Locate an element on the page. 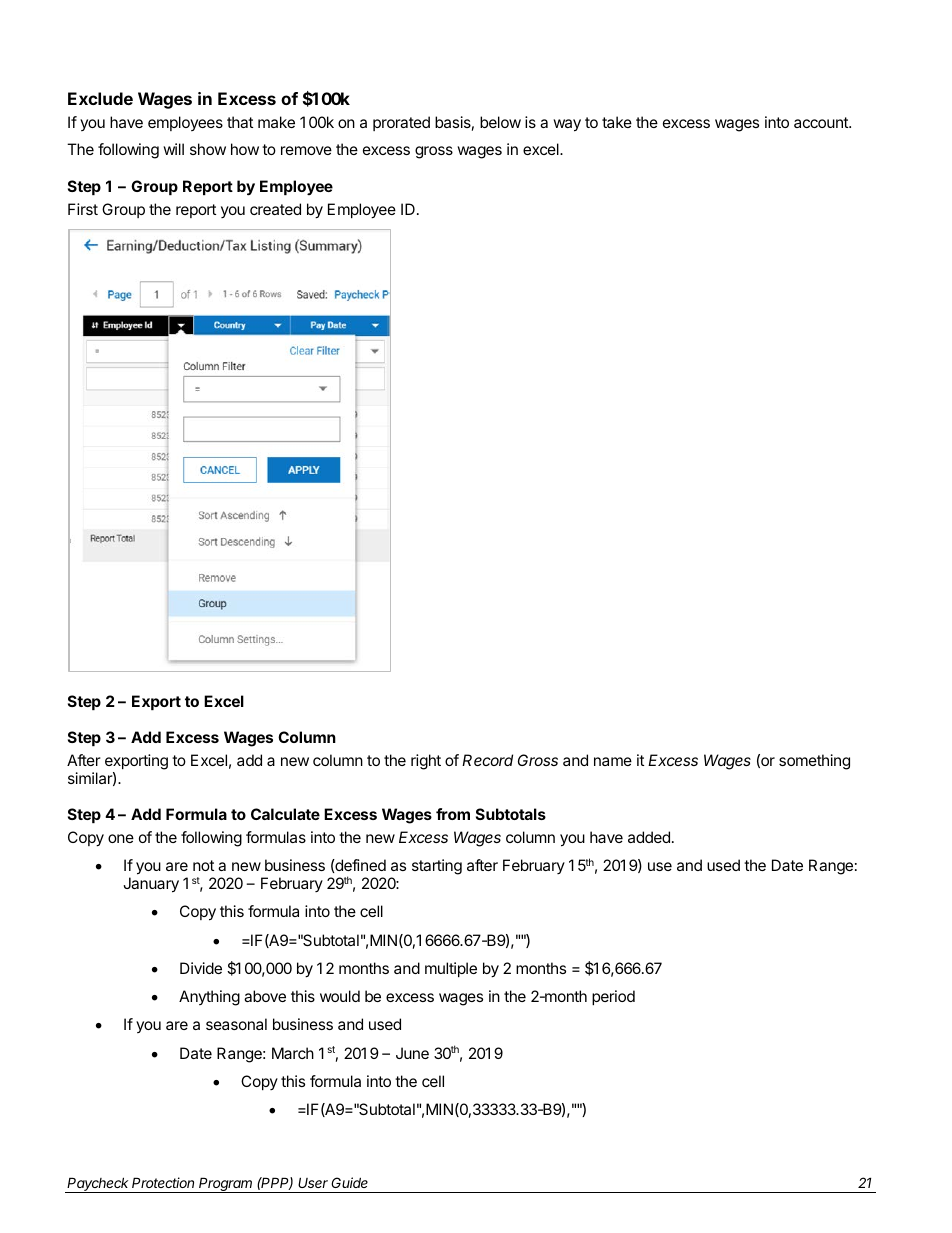  starting is located at coordinates (437, 867).
